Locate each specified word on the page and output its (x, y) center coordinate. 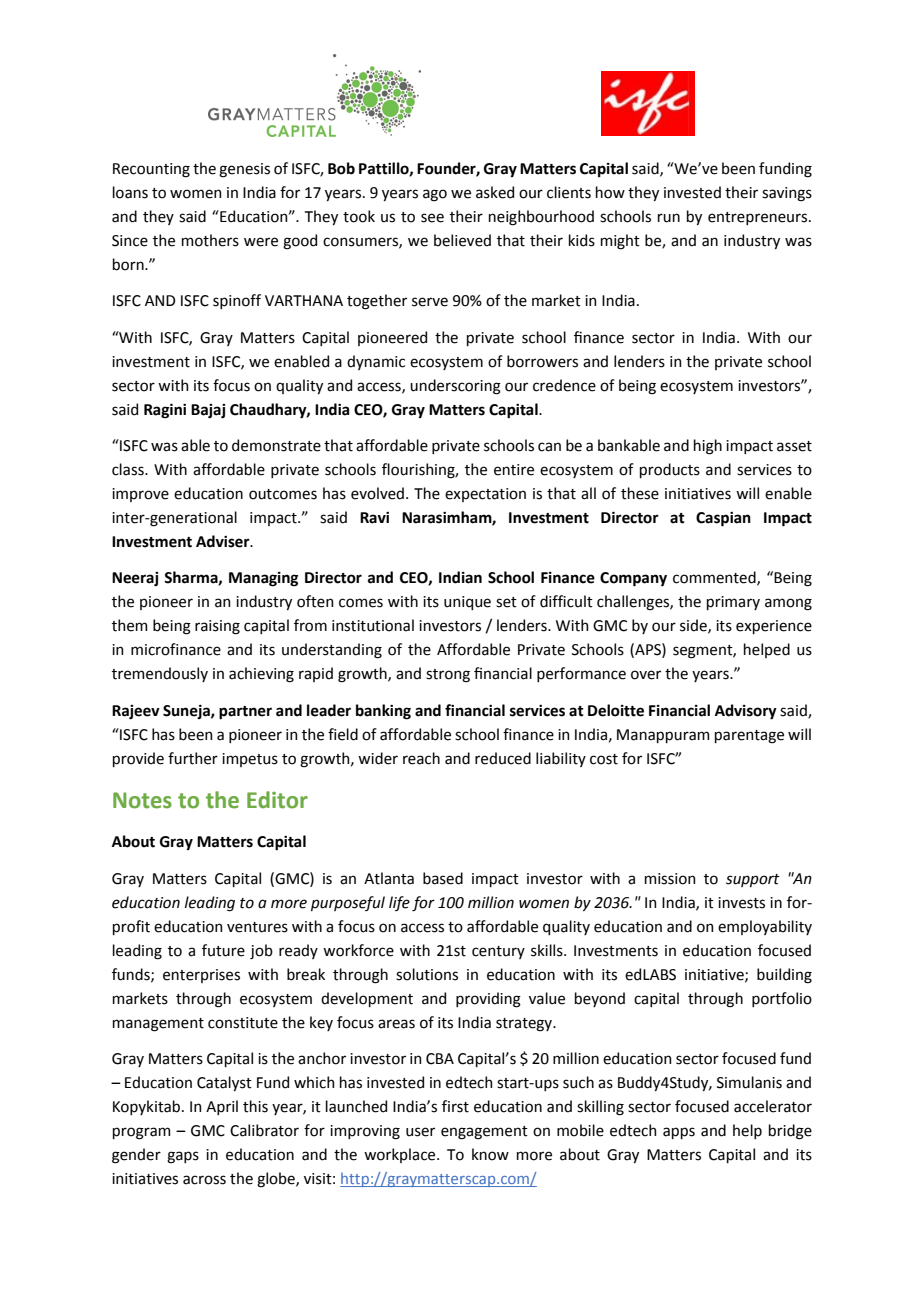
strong (448, 676)
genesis (244, 170)
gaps (183, 1157)
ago (435, 195)
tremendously (160, 674)
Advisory (746, 712)
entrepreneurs (759, 218)
